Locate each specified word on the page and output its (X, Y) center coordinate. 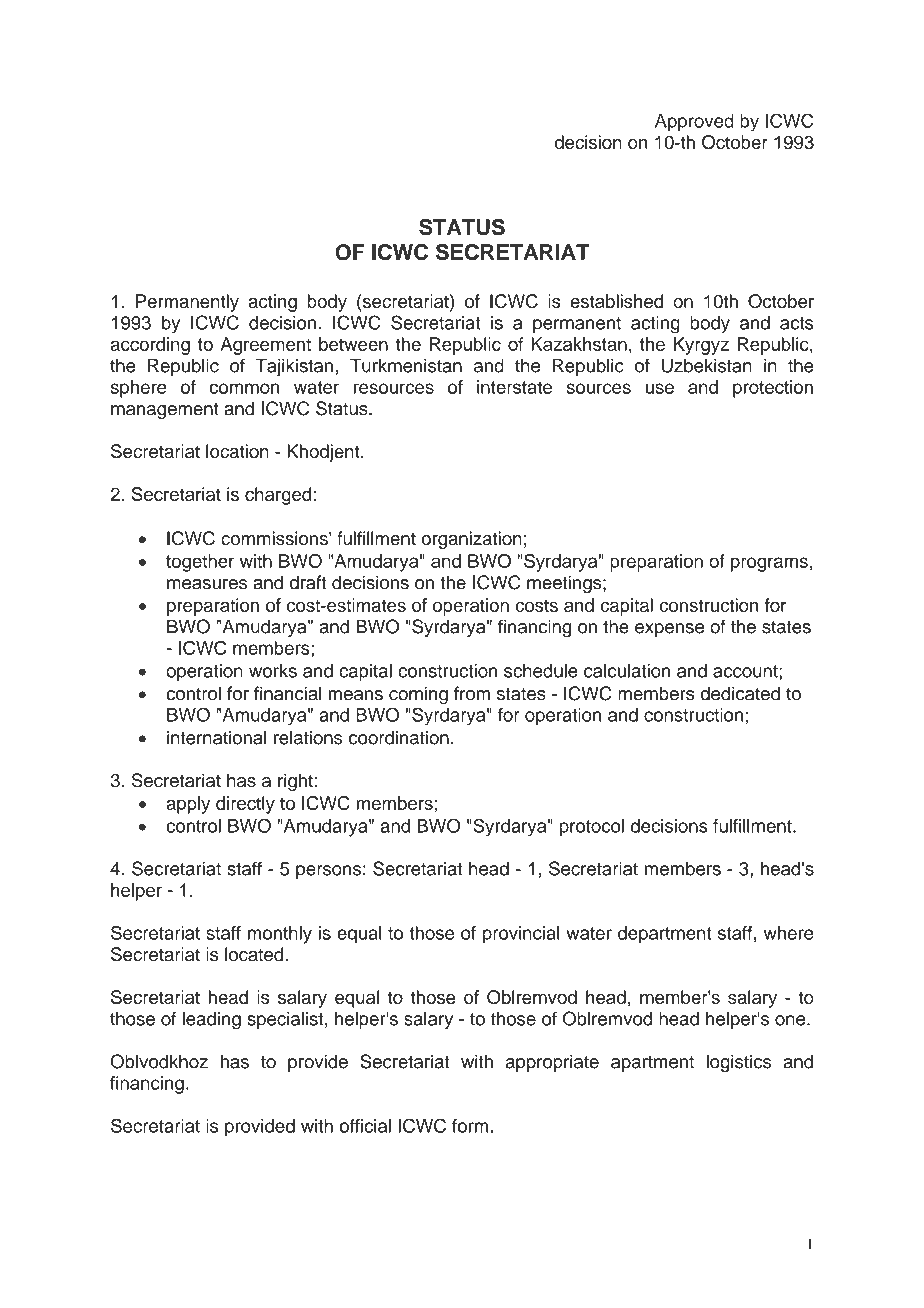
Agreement (265, 346)
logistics (738, 1063)
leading (211, 1020)
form (470, 1126)
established (616, 301)
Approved (694, 123)
